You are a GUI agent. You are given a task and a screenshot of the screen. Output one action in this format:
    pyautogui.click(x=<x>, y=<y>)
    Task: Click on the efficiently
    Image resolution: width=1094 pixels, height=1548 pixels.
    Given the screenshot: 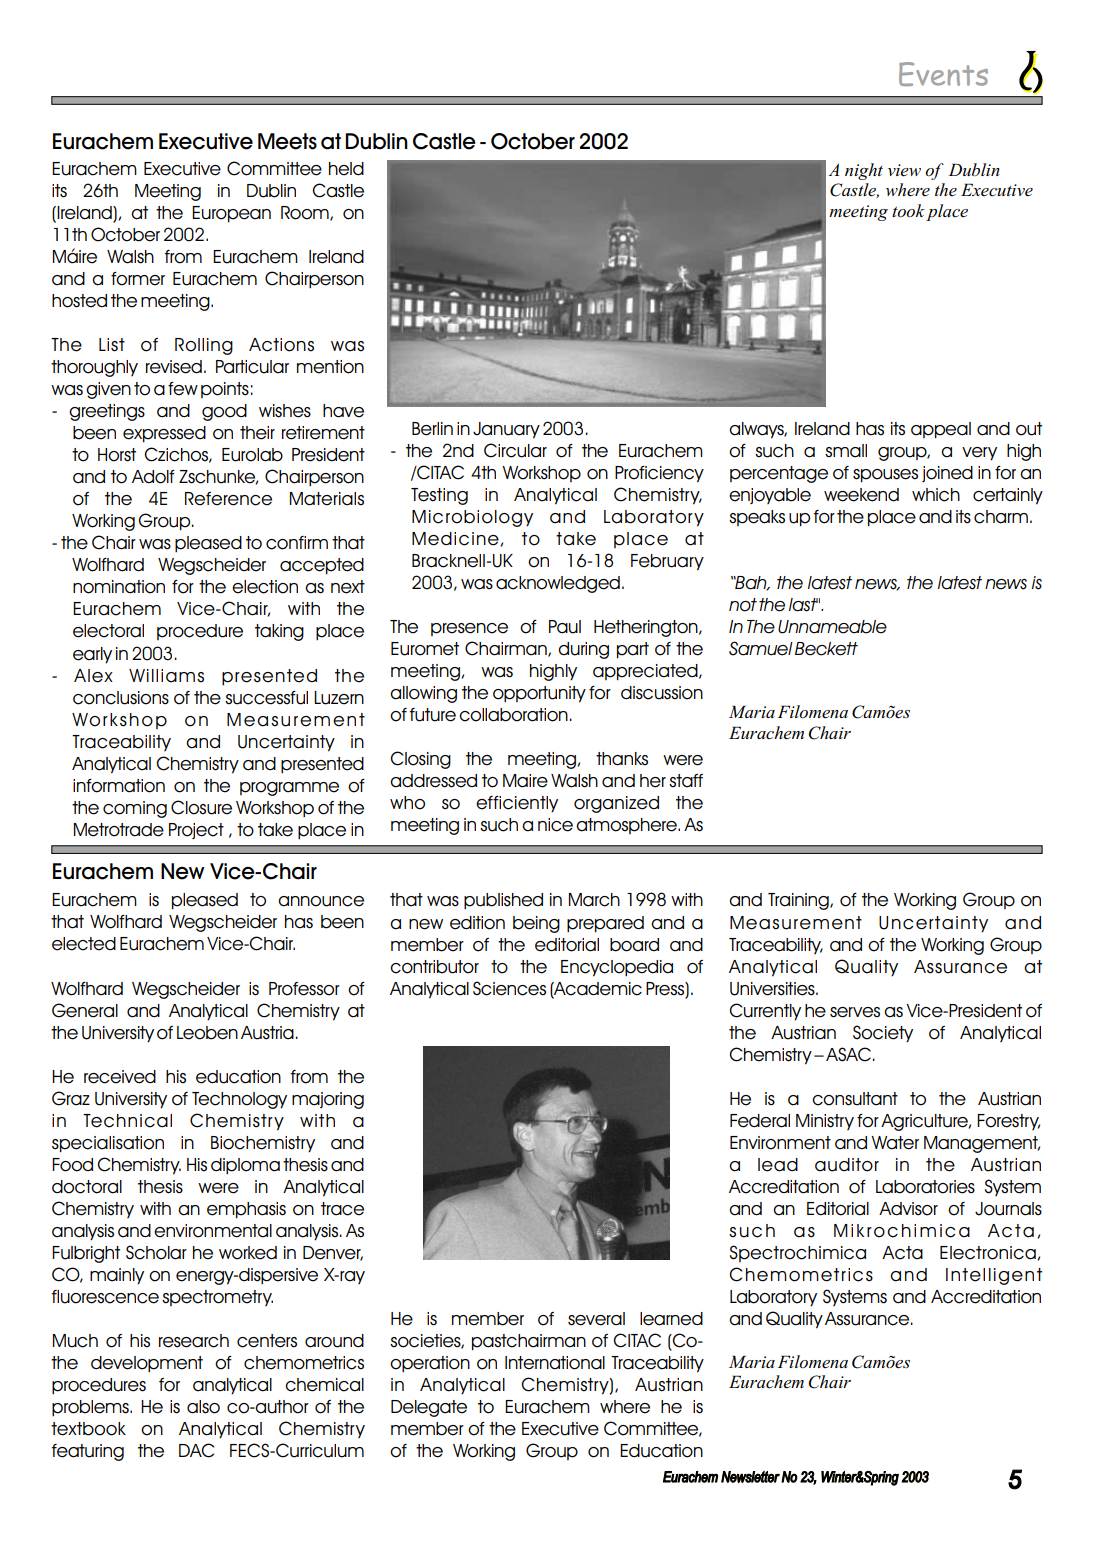 What is the action you would take?
    pyautogui.click(x=517, y=804)
